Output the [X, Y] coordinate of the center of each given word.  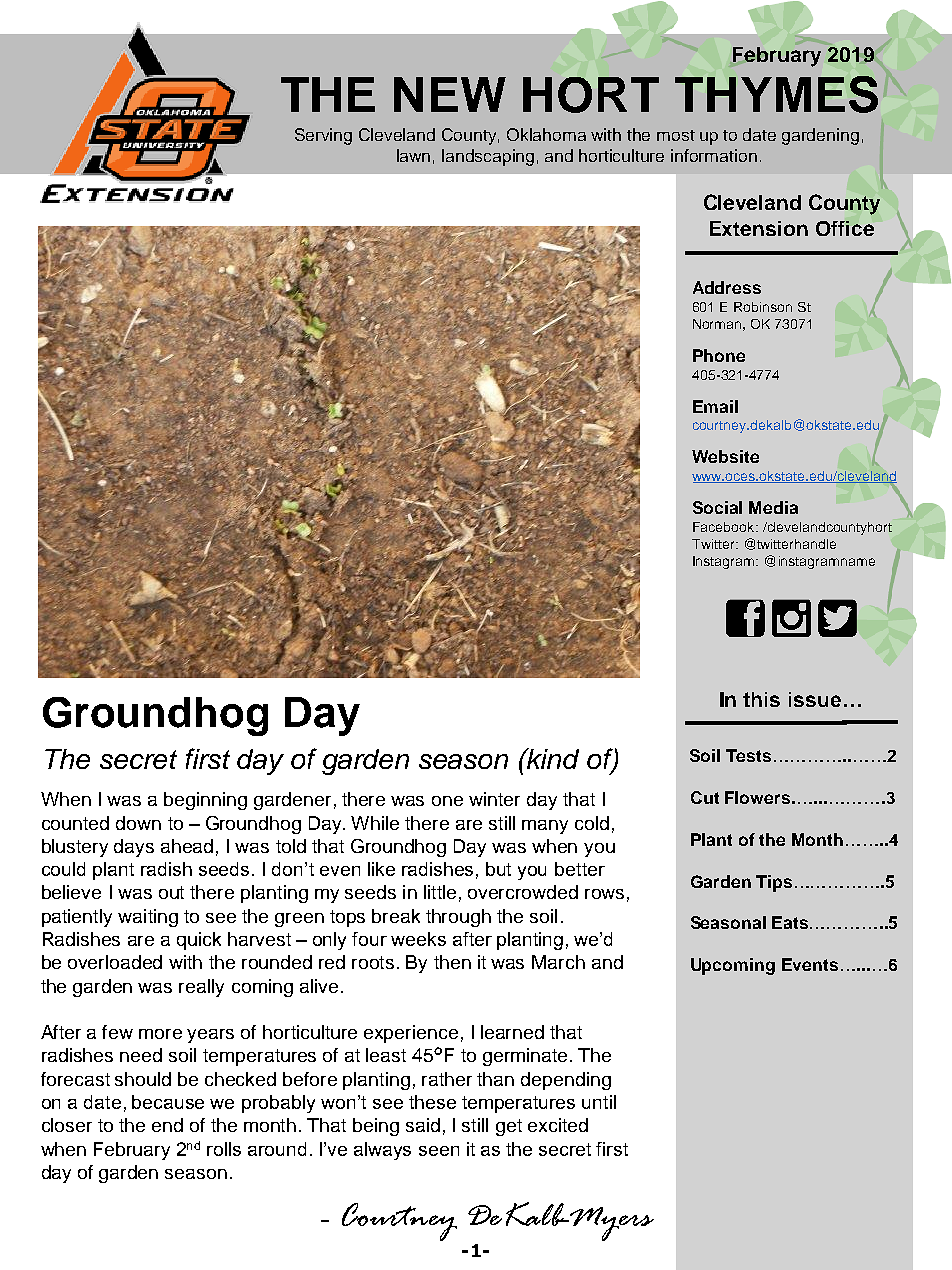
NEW [450, 94]
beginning [205, 801]
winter [494, 799]
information [714, 155]
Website [725, 456]
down [138, 823]
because [168, 1102]
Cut [705, 797]
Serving [323, 136]
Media [773, 507]
